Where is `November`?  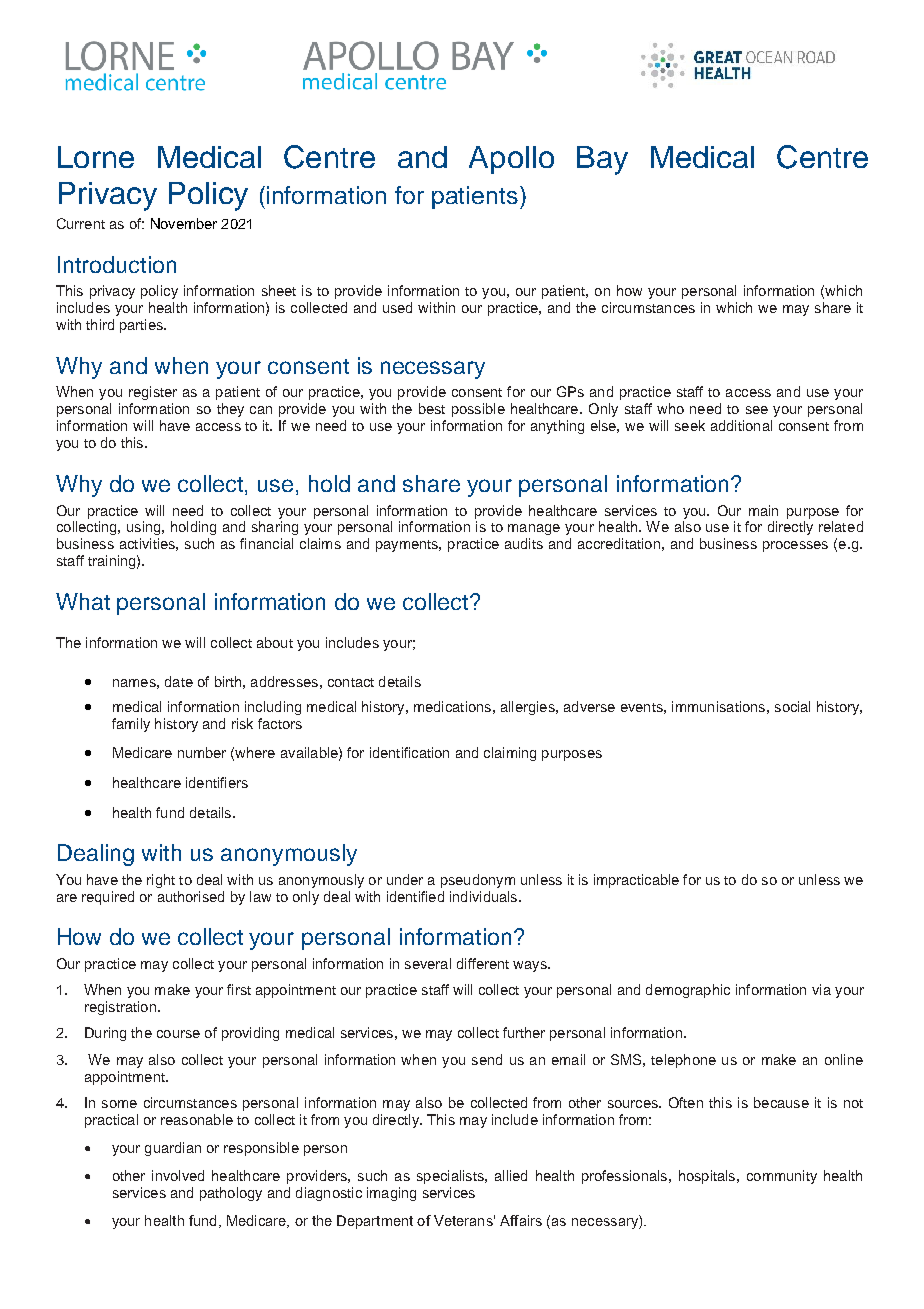 November is located at coordinates (184, 223).
